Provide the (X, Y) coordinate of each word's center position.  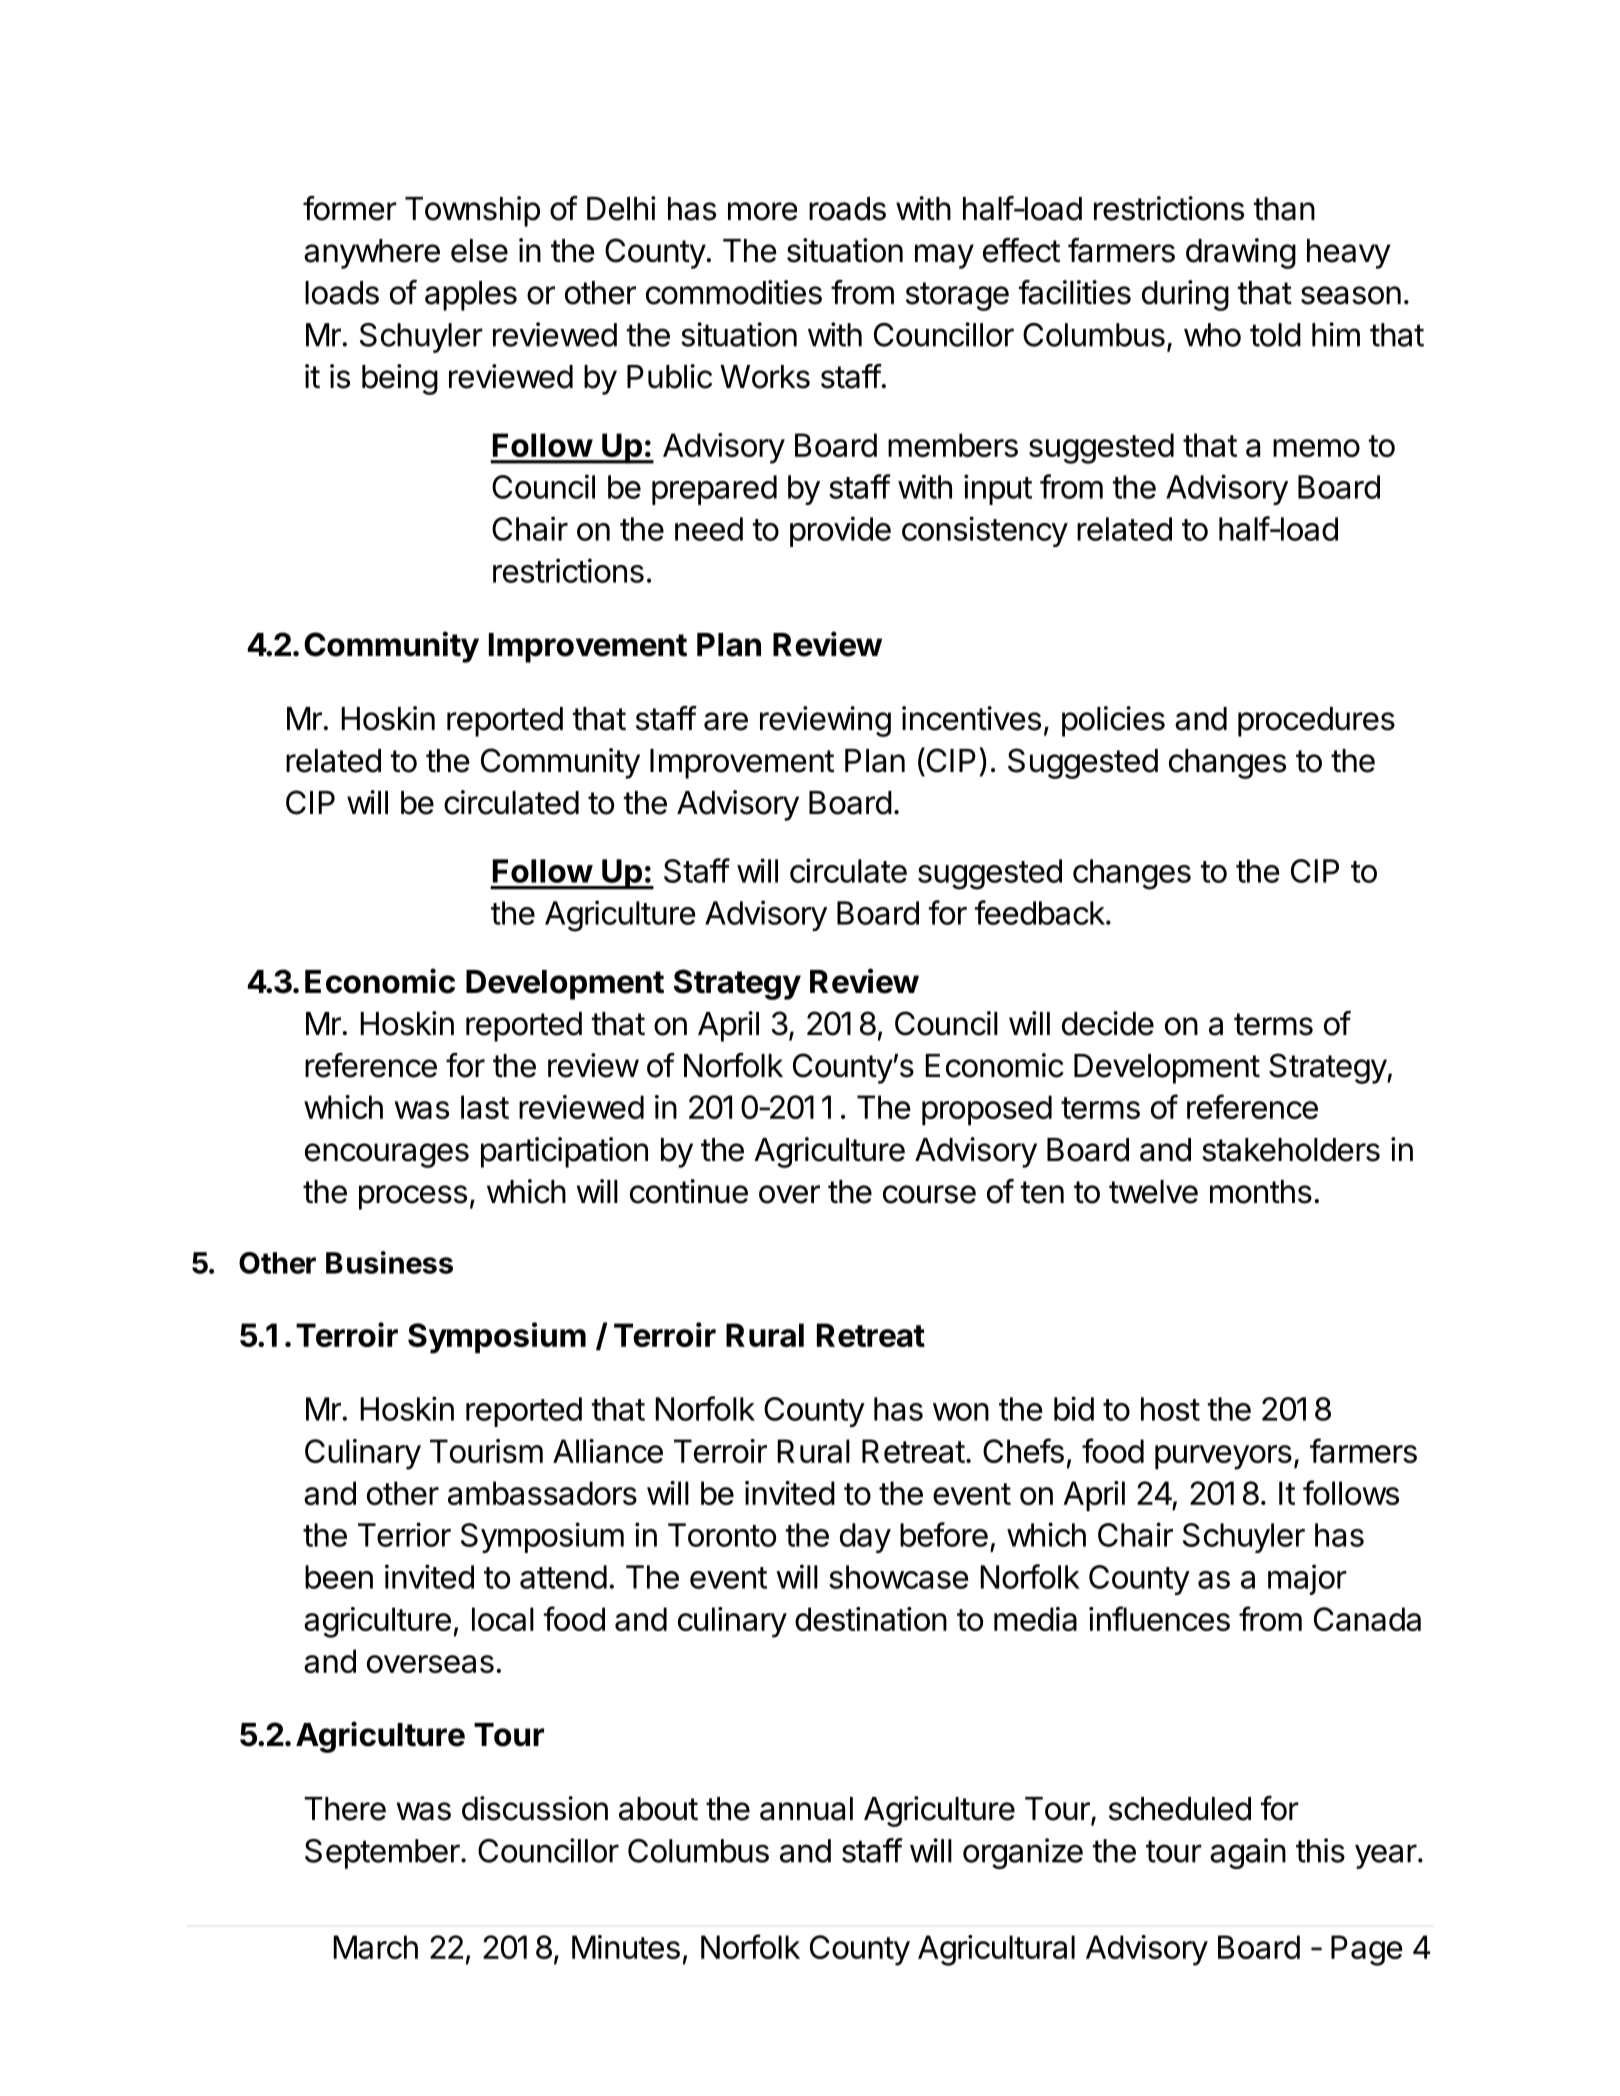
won (961, 1412)
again (1248, 1853)
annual (806, 1809)
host (1170, 1409)
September (383, 1854)
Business (389, 1262)
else (479, 251)
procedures (1316, 722)
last (485, 1107)
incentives (971, 718)
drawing (1241, 253)
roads (847, 209)
